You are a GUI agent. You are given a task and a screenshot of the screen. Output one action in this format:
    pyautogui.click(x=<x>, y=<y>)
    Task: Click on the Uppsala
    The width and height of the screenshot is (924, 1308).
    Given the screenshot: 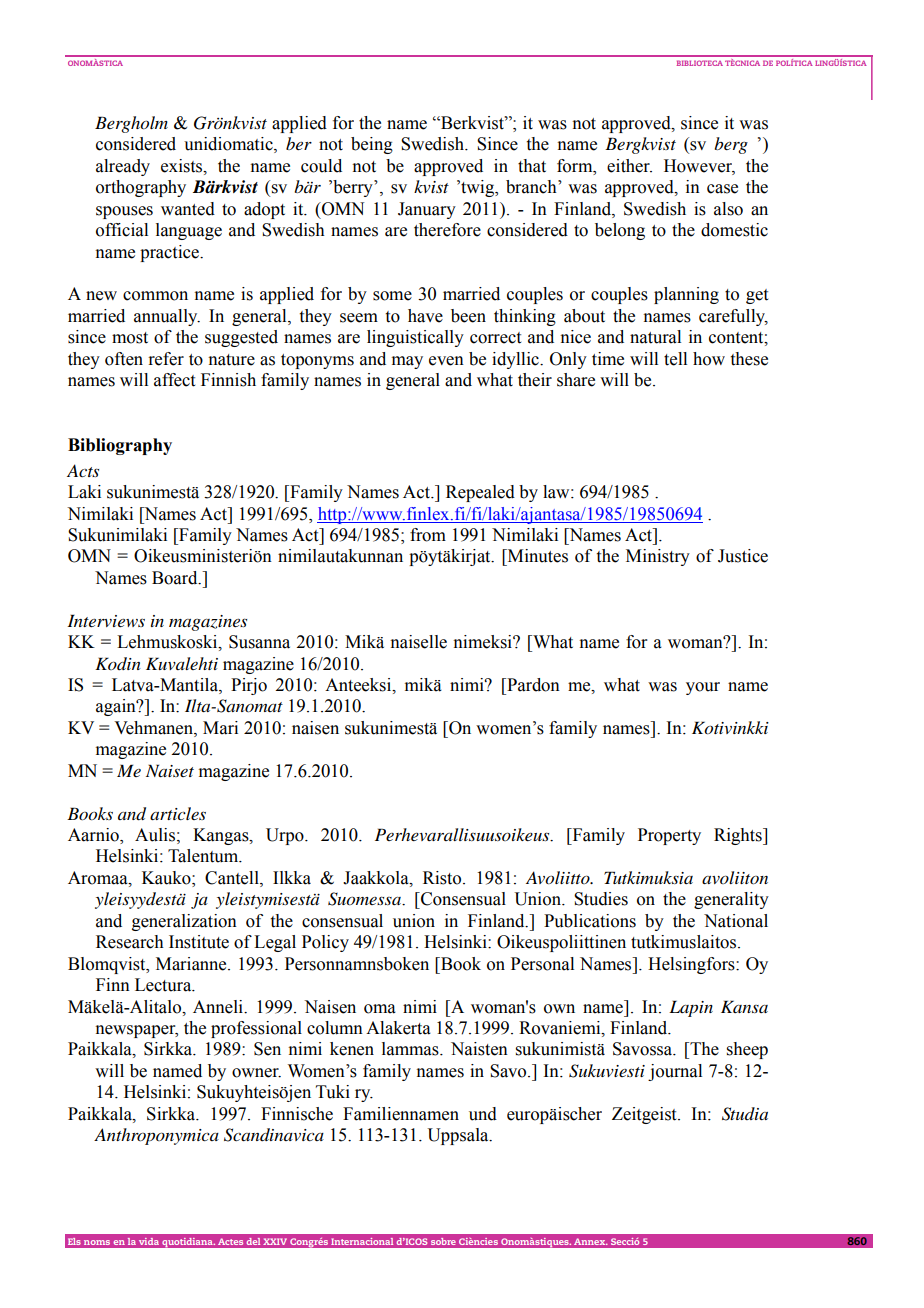 What is the action you would take?
    pyautogui.click(x=459, y=1136)
